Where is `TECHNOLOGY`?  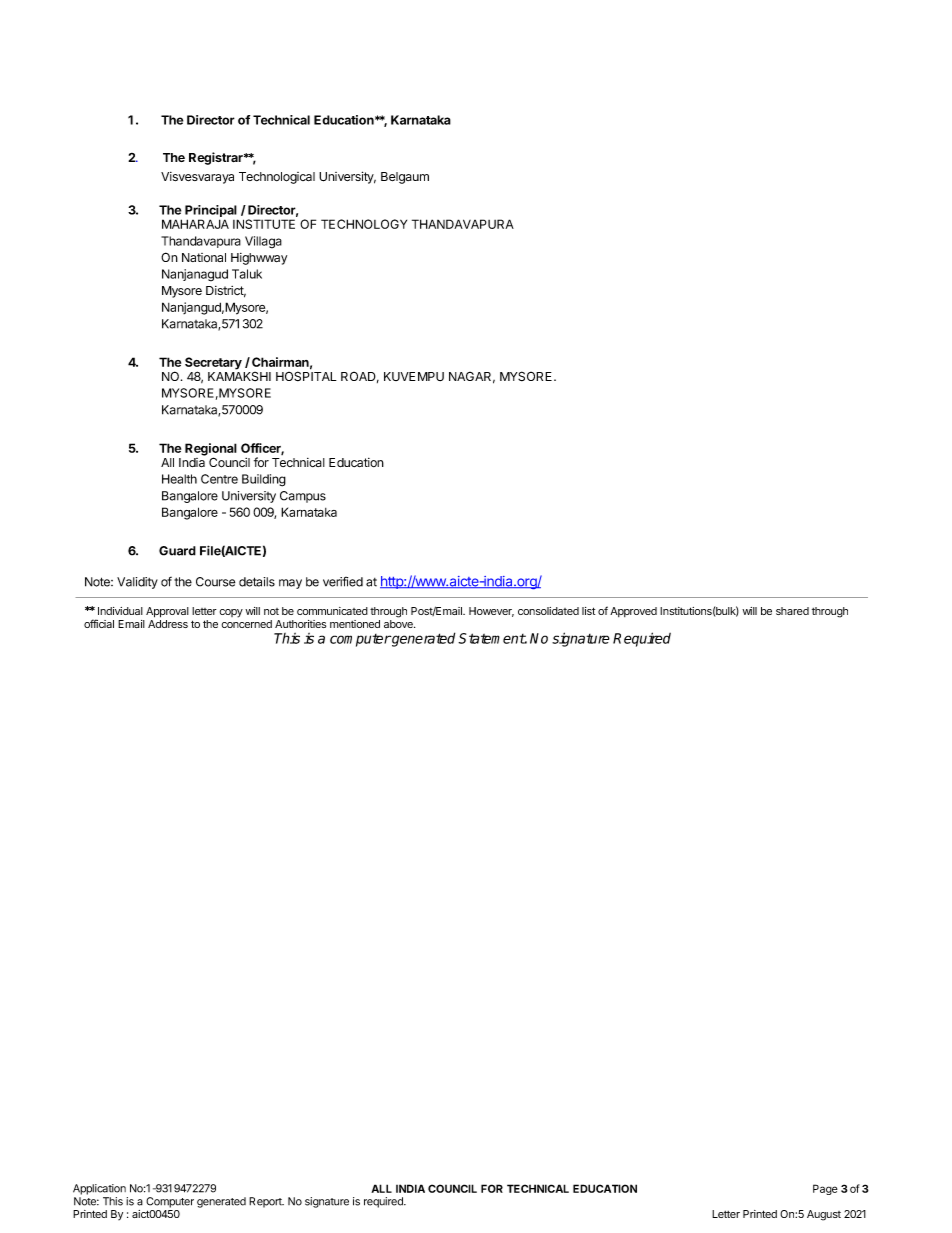
TECHNOLOGY is located at coordinates (364, 224).
